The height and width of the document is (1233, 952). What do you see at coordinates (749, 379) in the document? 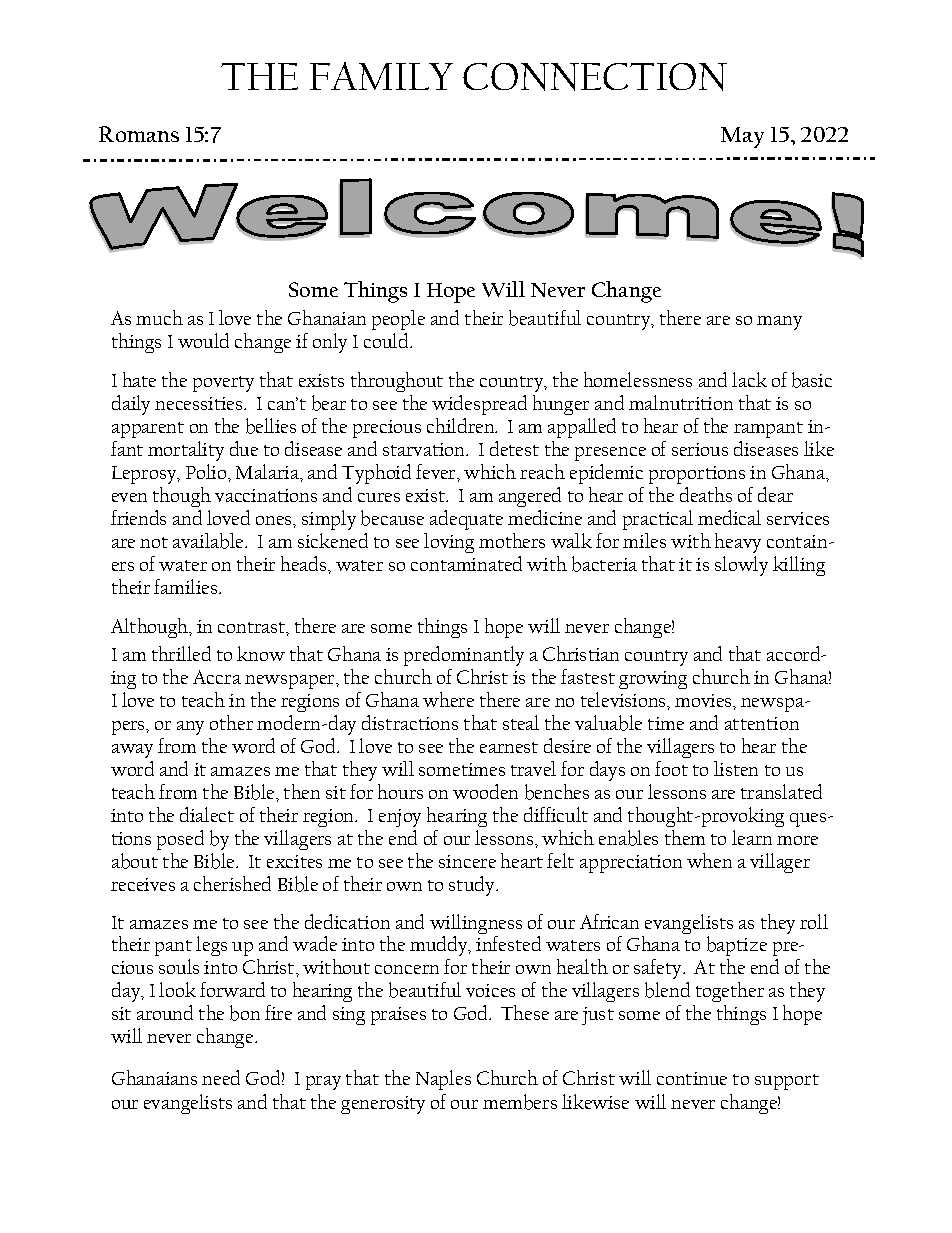
I see `lack` at bounding box center [749, 379].
